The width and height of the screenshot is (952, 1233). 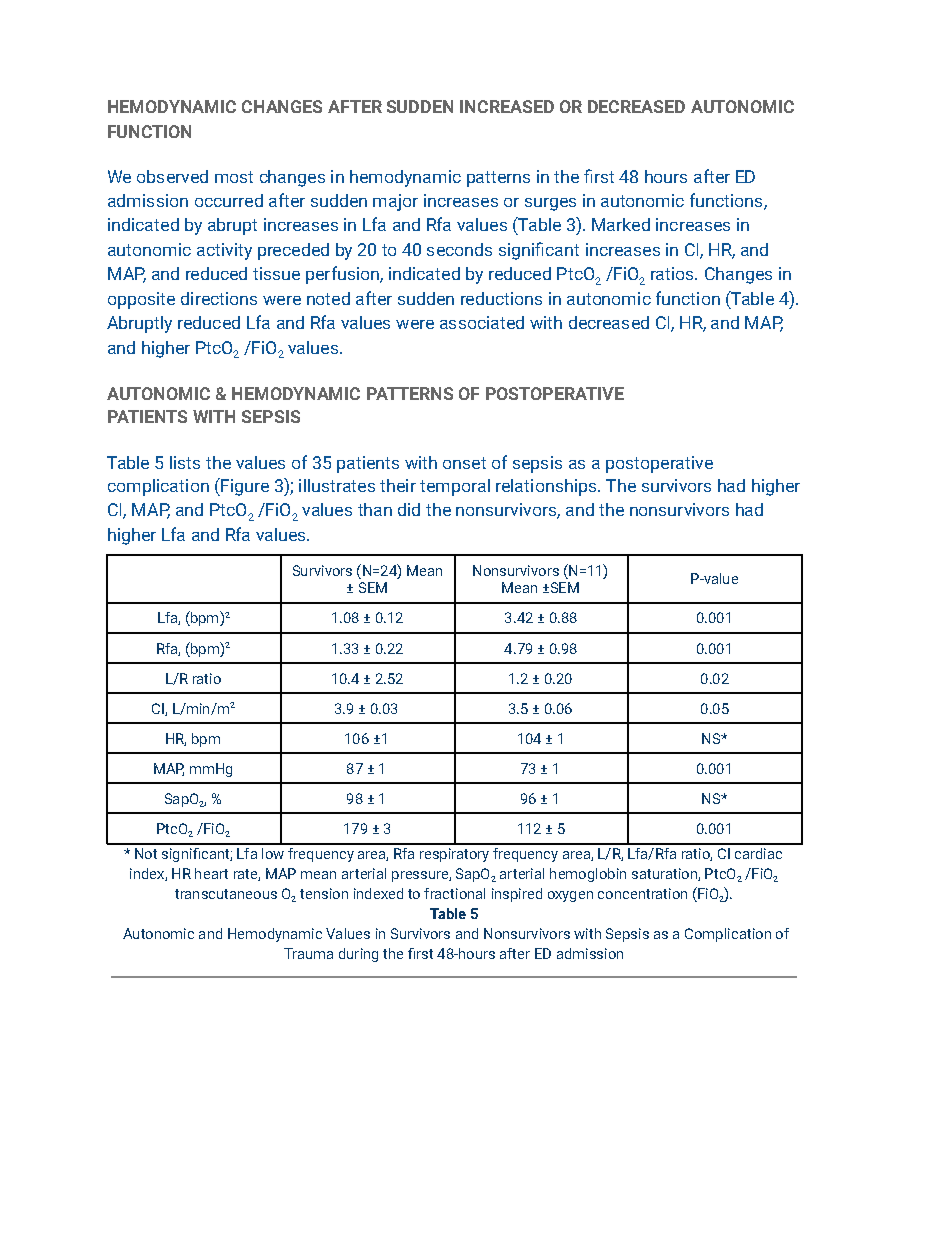 I want to click on INCREASED, so click(x=507, y=106).
